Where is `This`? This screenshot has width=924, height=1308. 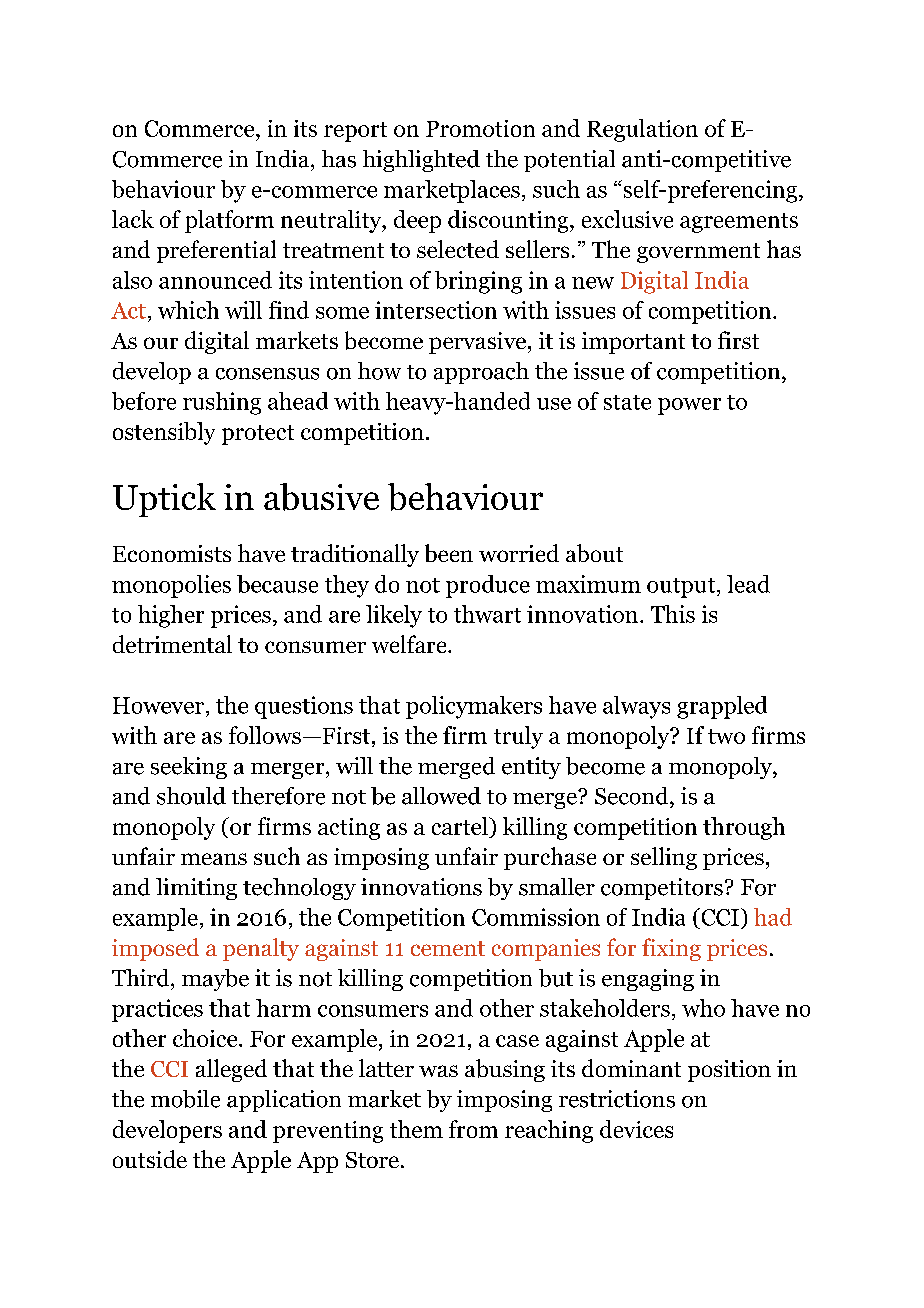 This is located at coordinates (673, 614).
